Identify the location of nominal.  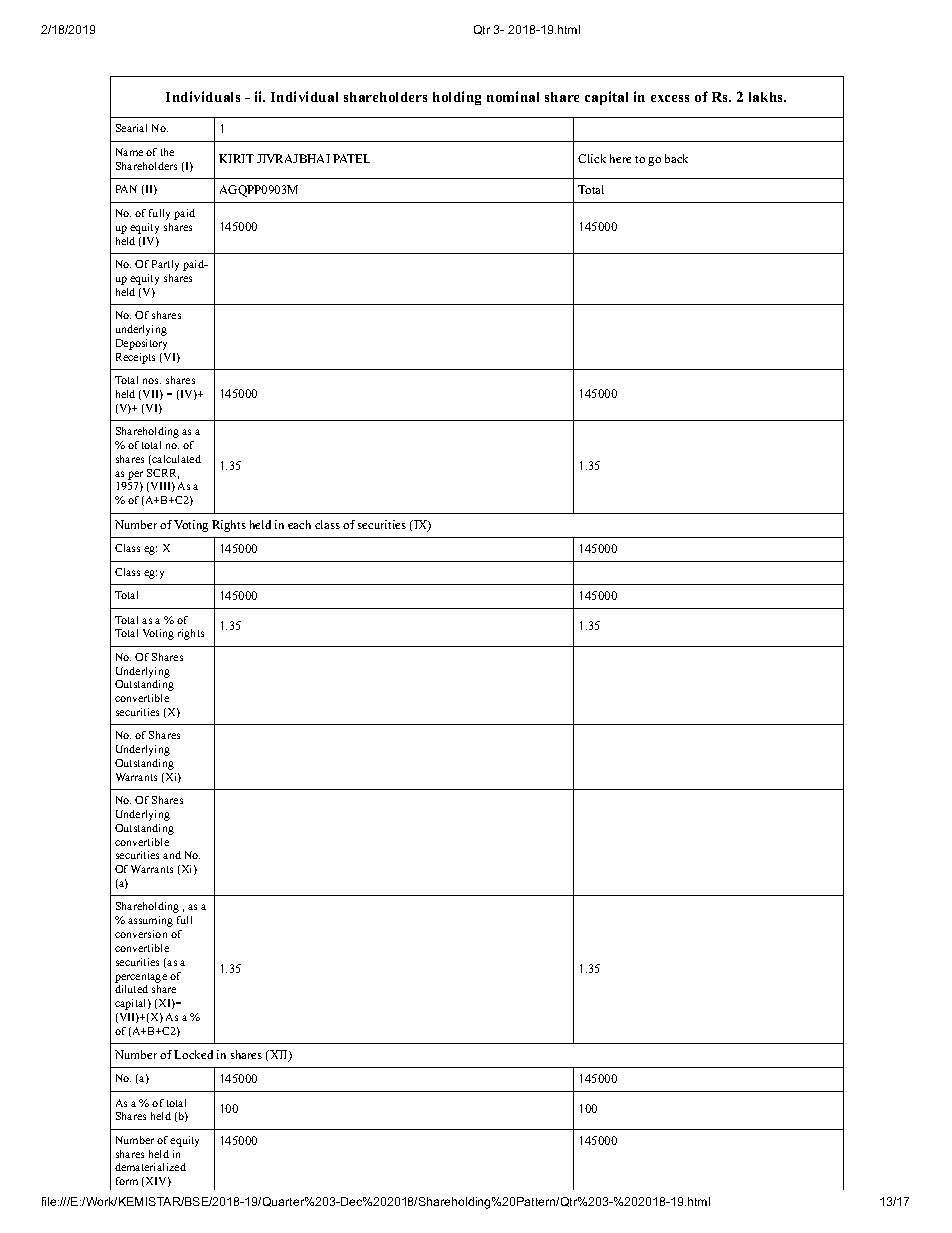
(513, 96).
